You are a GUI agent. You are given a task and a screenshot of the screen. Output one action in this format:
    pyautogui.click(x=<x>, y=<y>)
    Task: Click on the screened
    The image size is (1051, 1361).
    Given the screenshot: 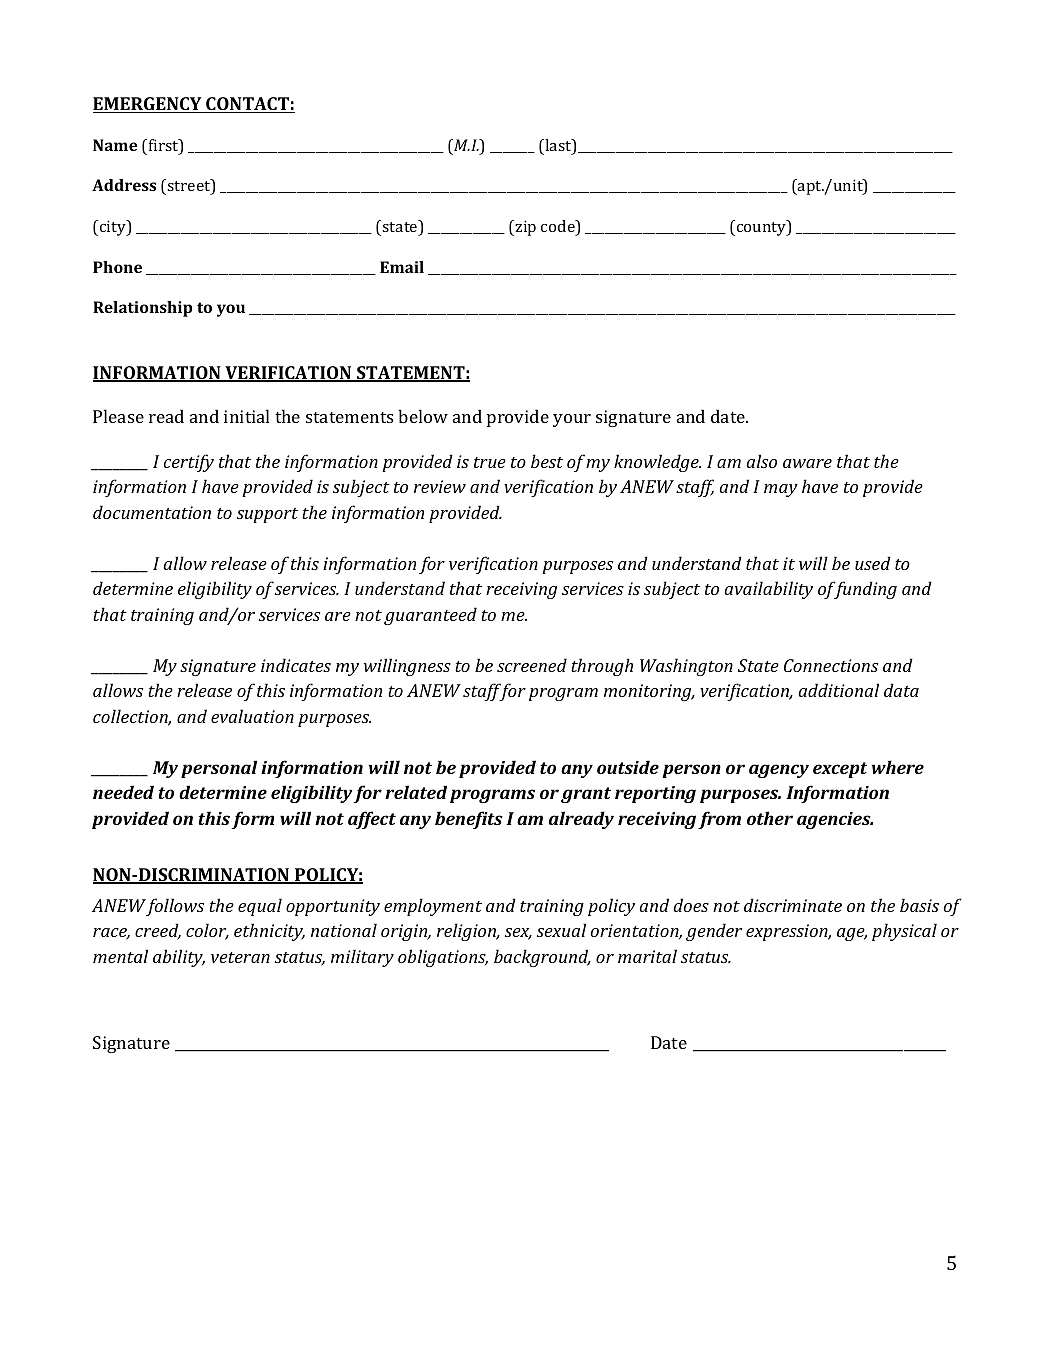 What is the action you would take?
    pyautogui.click(x=532, y=665)
